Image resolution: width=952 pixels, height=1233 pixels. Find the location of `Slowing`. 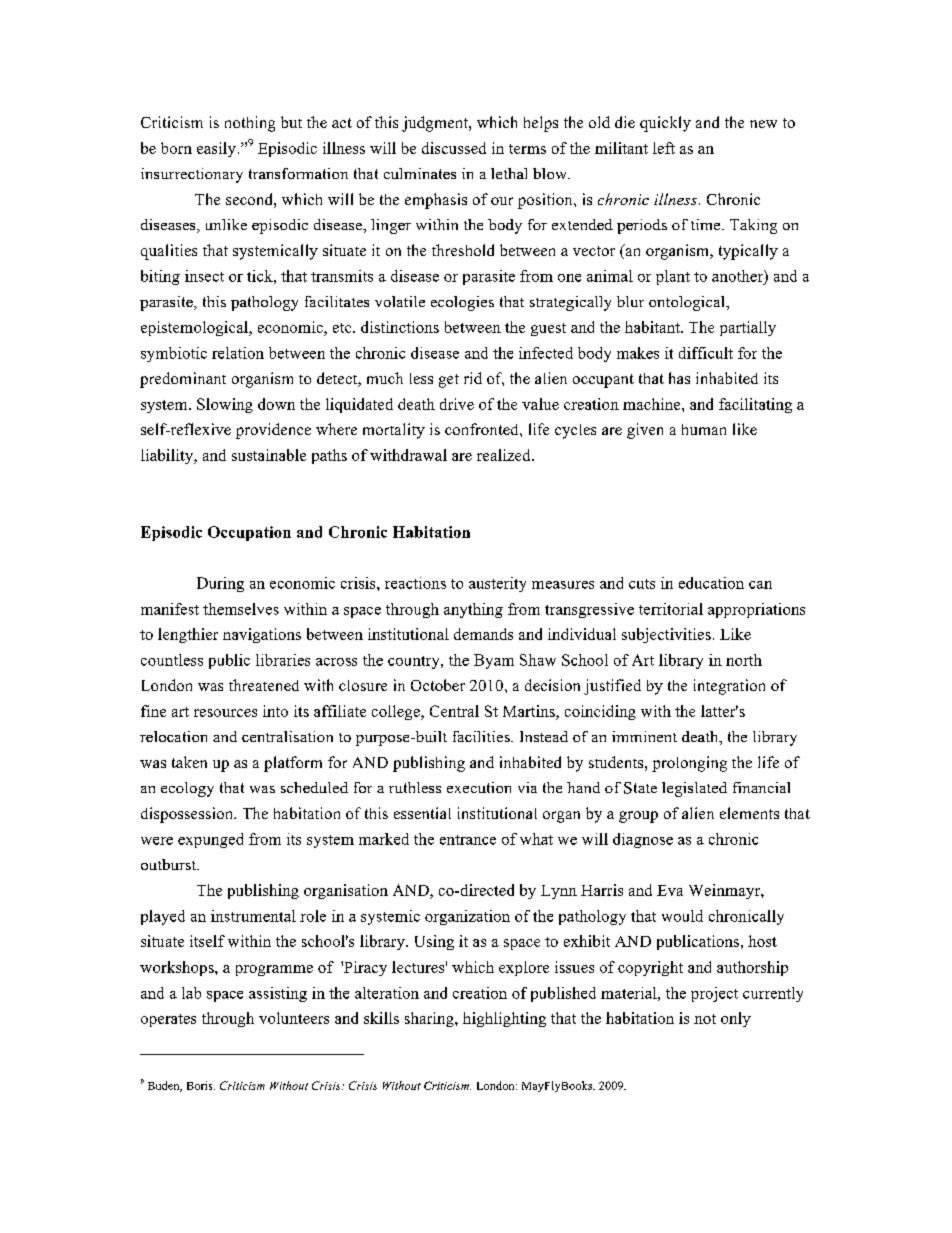

Slowing is located at coordinates (225, 405).
